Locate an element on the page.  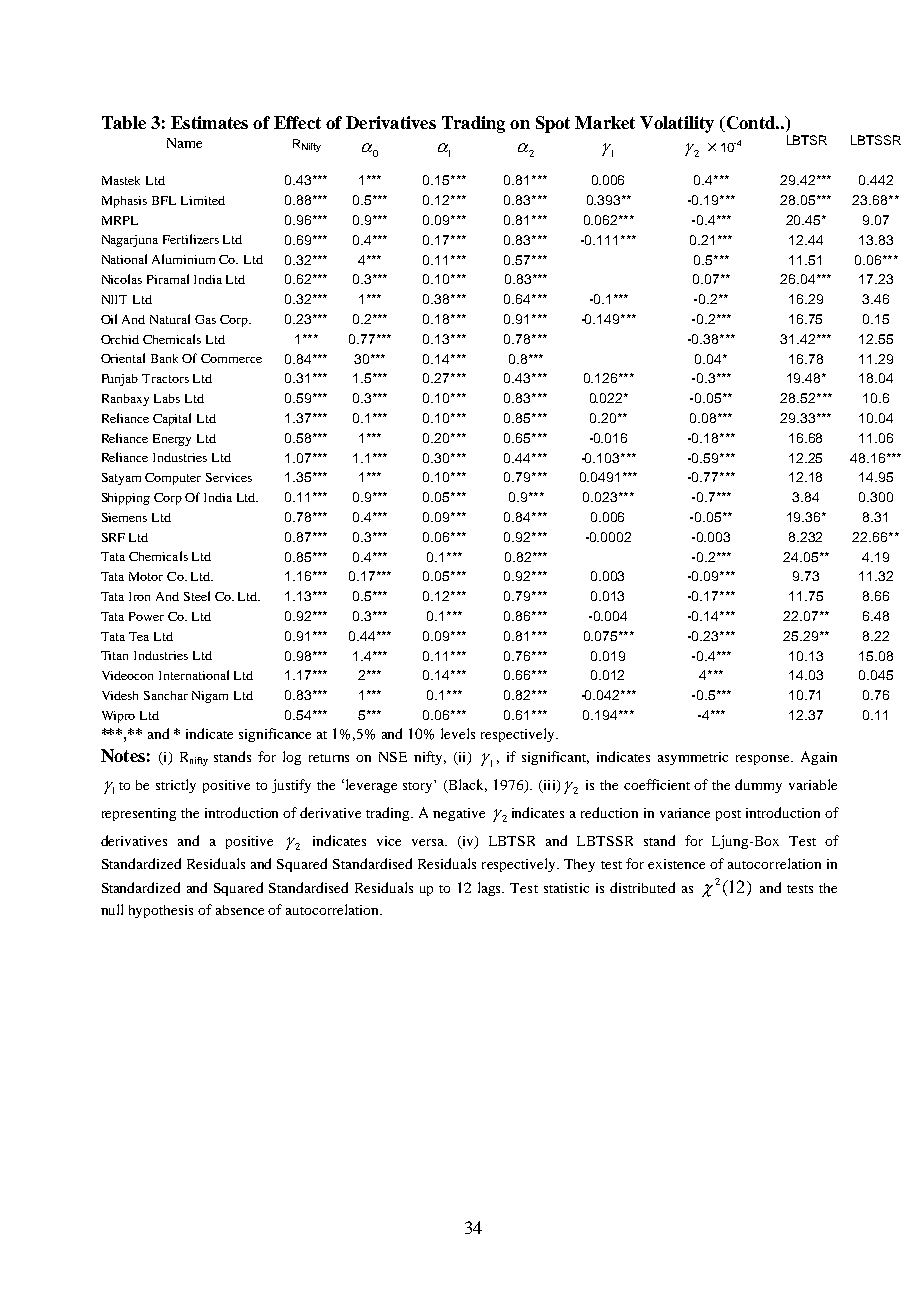
Spot is located at coordinates (553, 124).
